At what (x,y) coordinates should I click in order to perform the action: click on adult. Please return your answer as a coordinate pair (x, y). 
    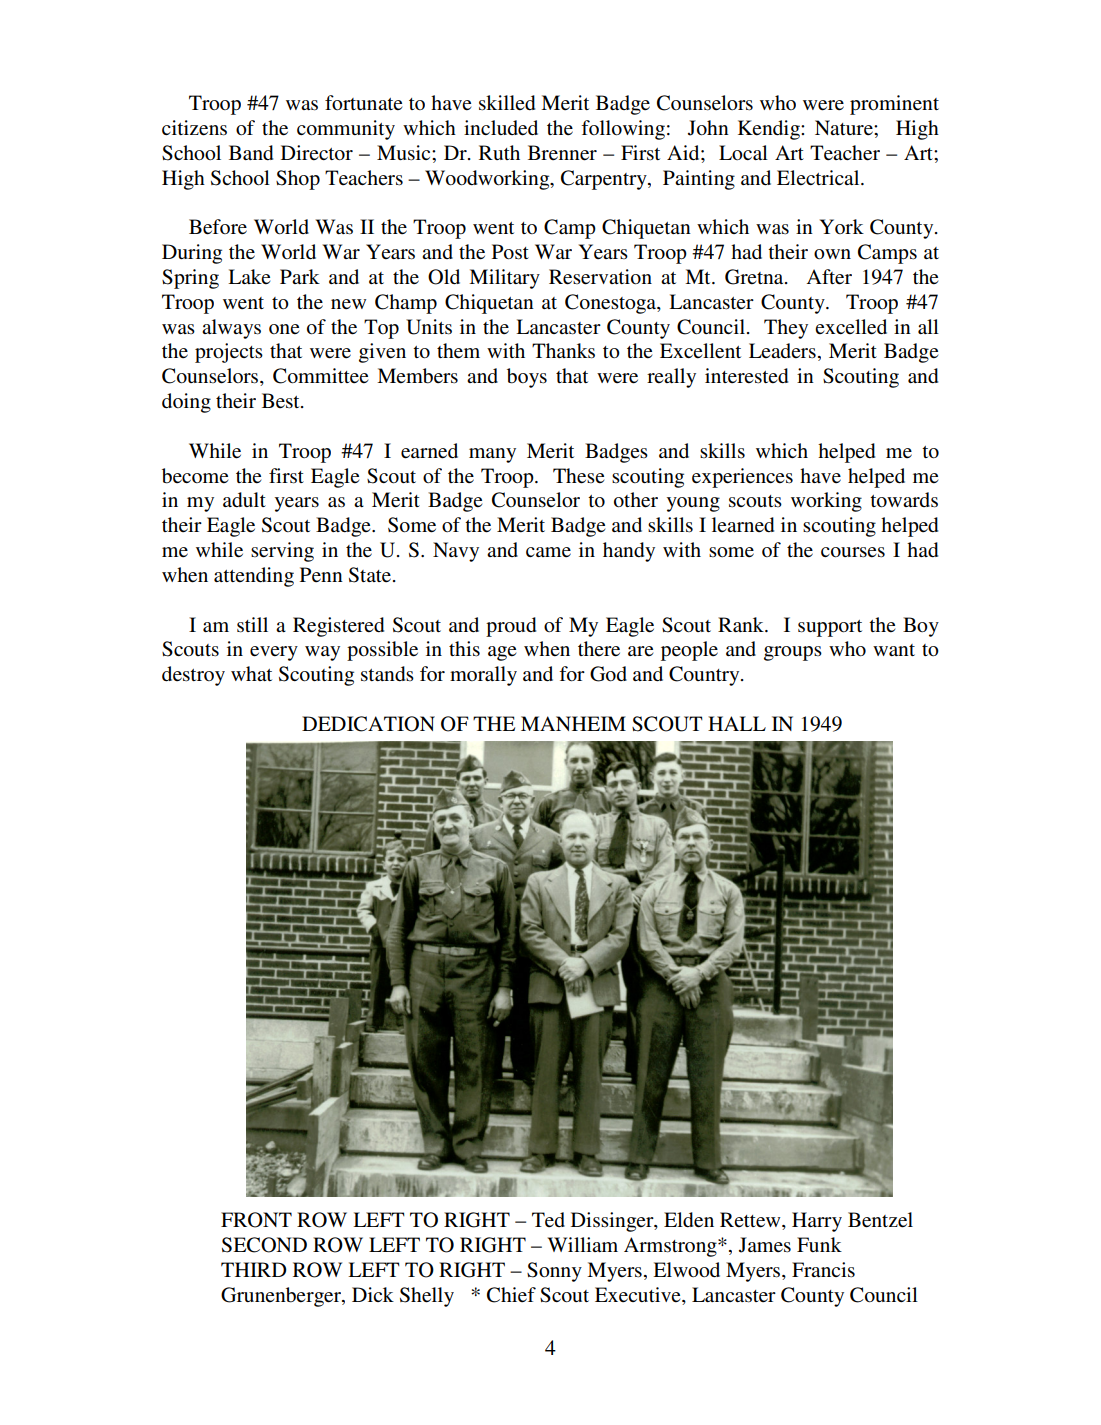
    Looking at the image, I should click on (244, 500).
